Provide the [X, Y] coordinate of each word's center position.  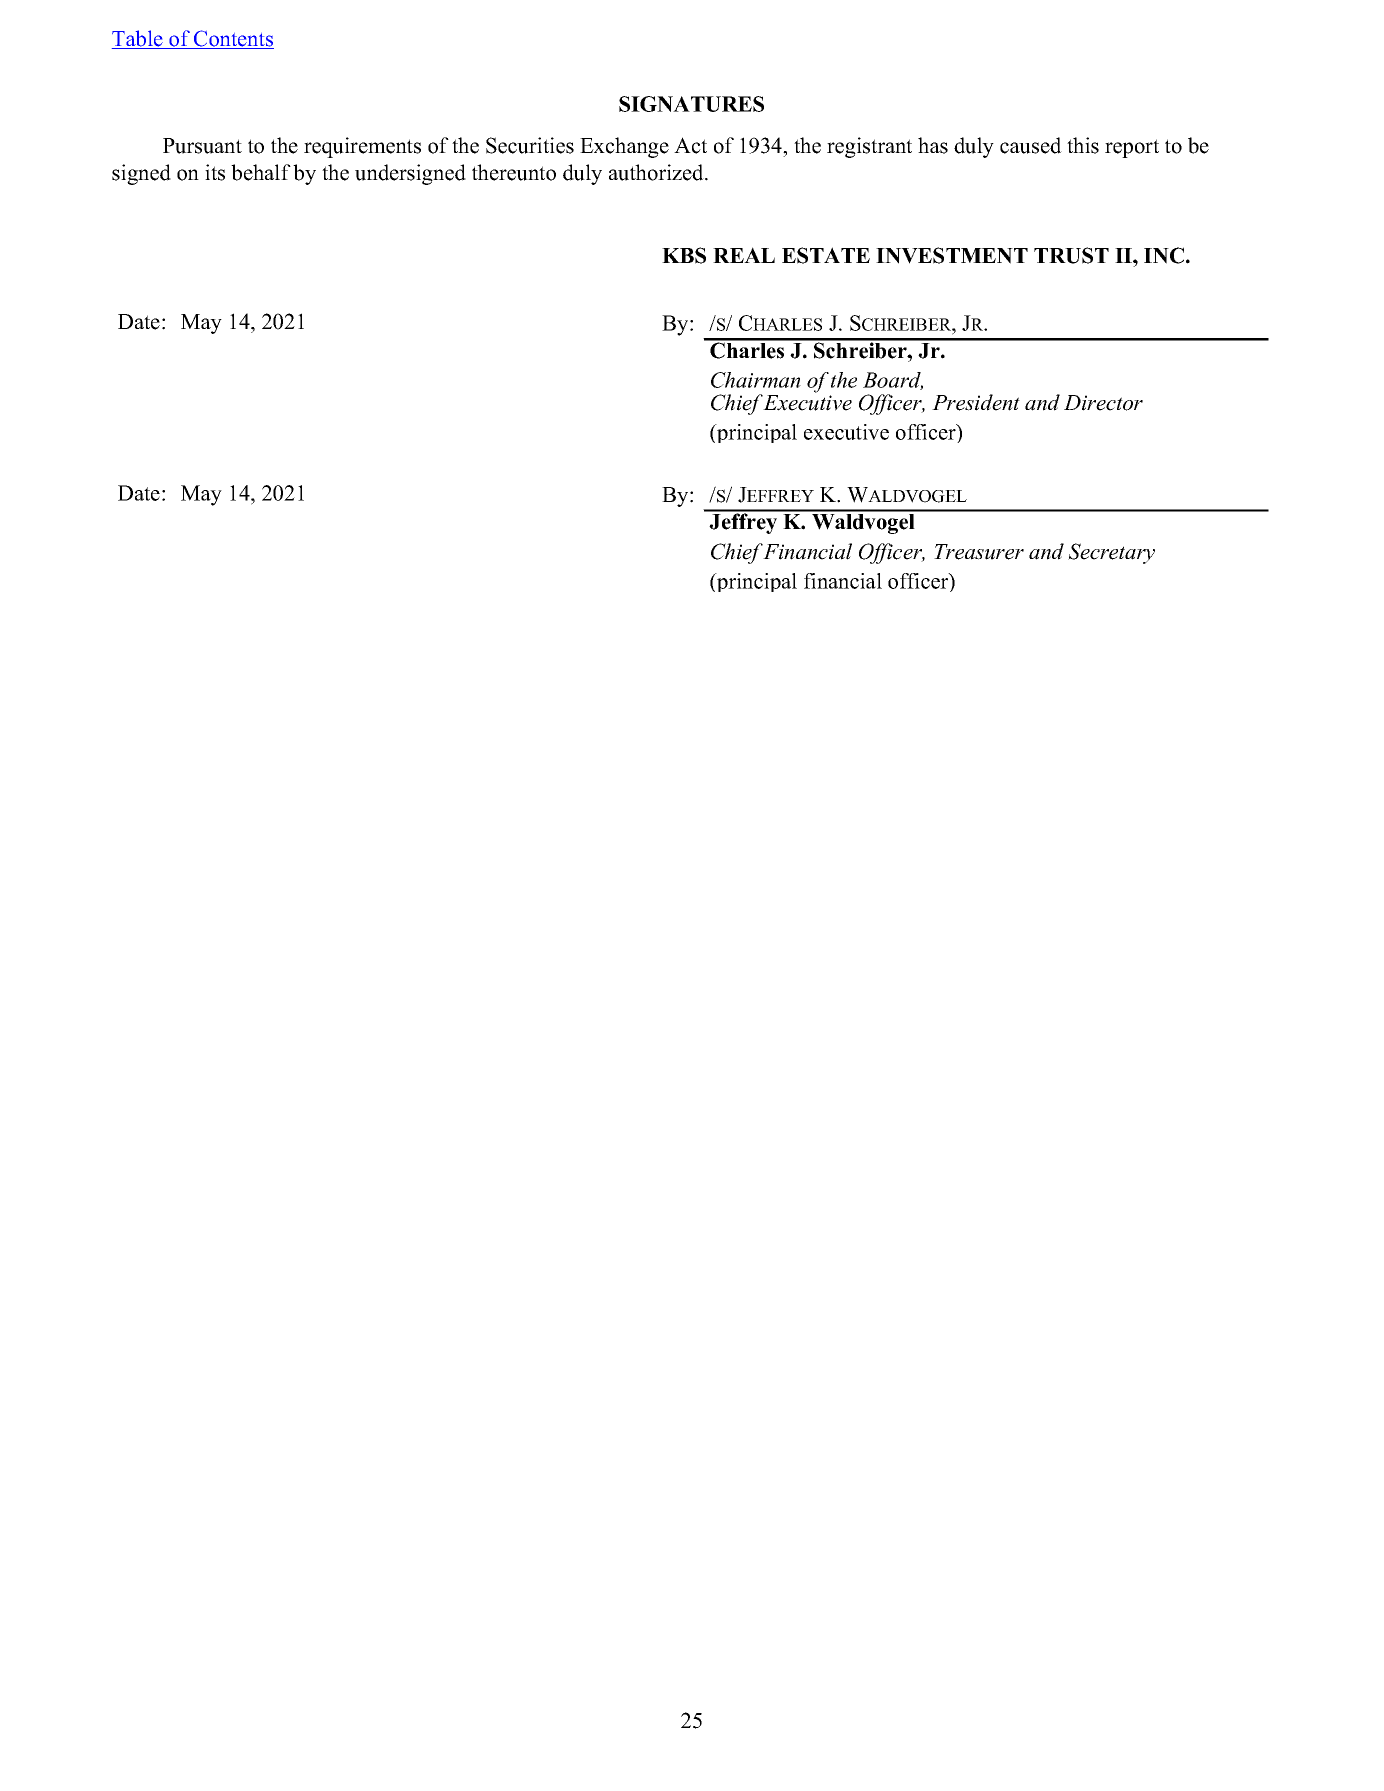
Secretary [1111, 553]
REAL [744, 255]
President [976, 402]
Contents [233, 39]
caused [1031, 145]
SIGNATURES [691, 104]
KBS [684, 255]
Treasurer [979, 552]
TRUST [1071, 255]
